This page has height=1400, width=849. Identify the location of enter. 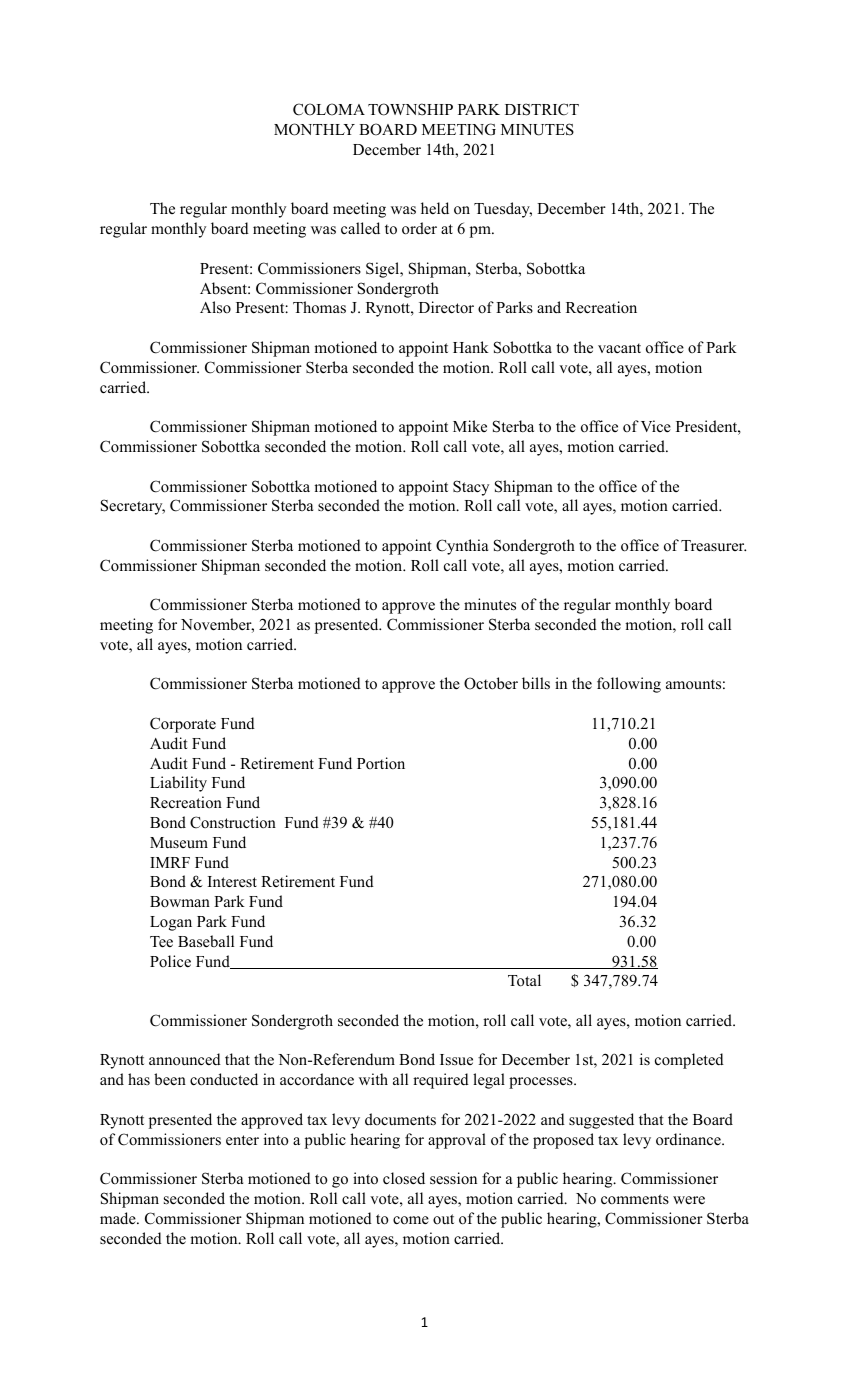
(242, 1140).
